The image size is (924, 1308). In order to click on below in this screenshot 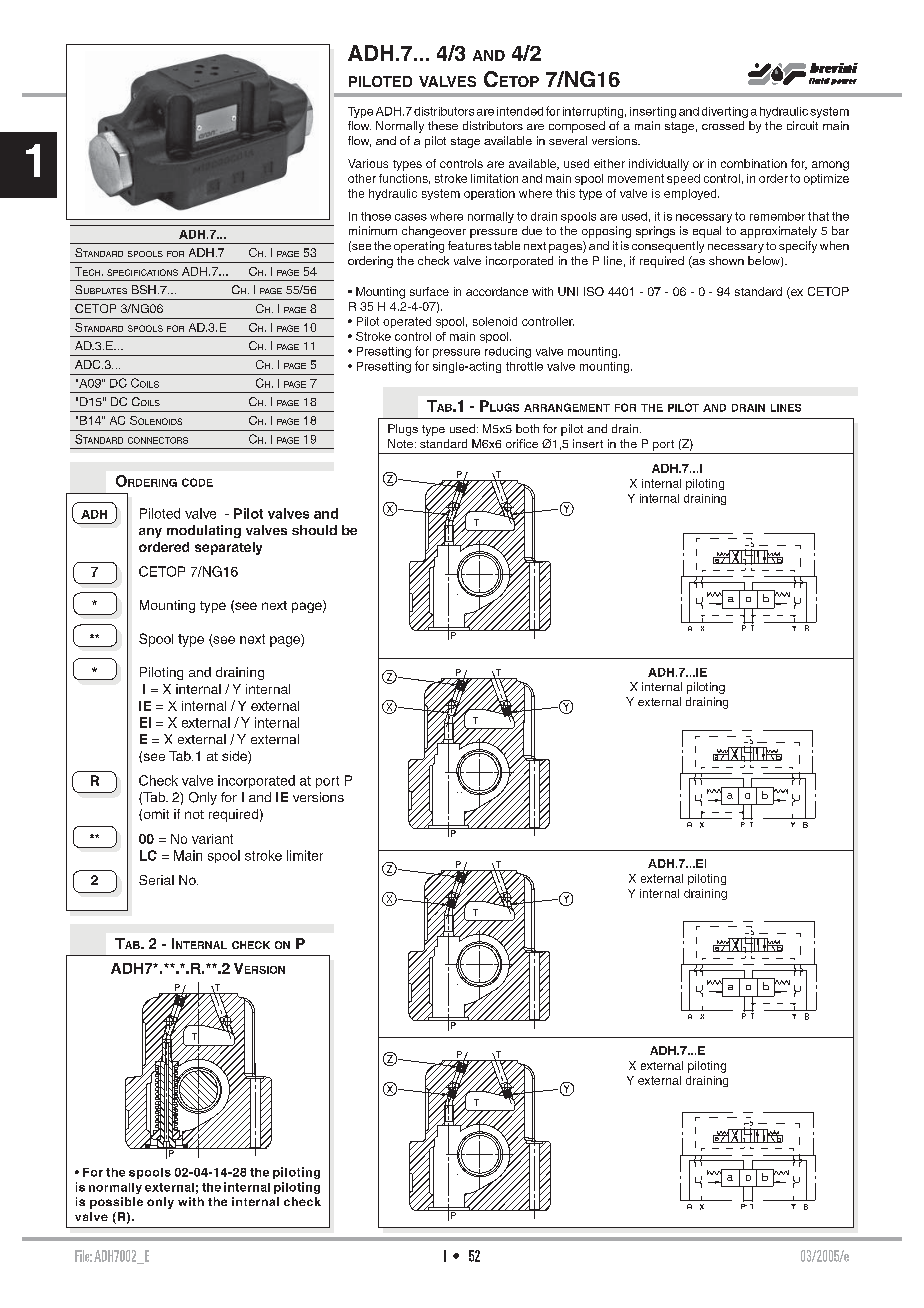, I will do `click(765, 261)`.
